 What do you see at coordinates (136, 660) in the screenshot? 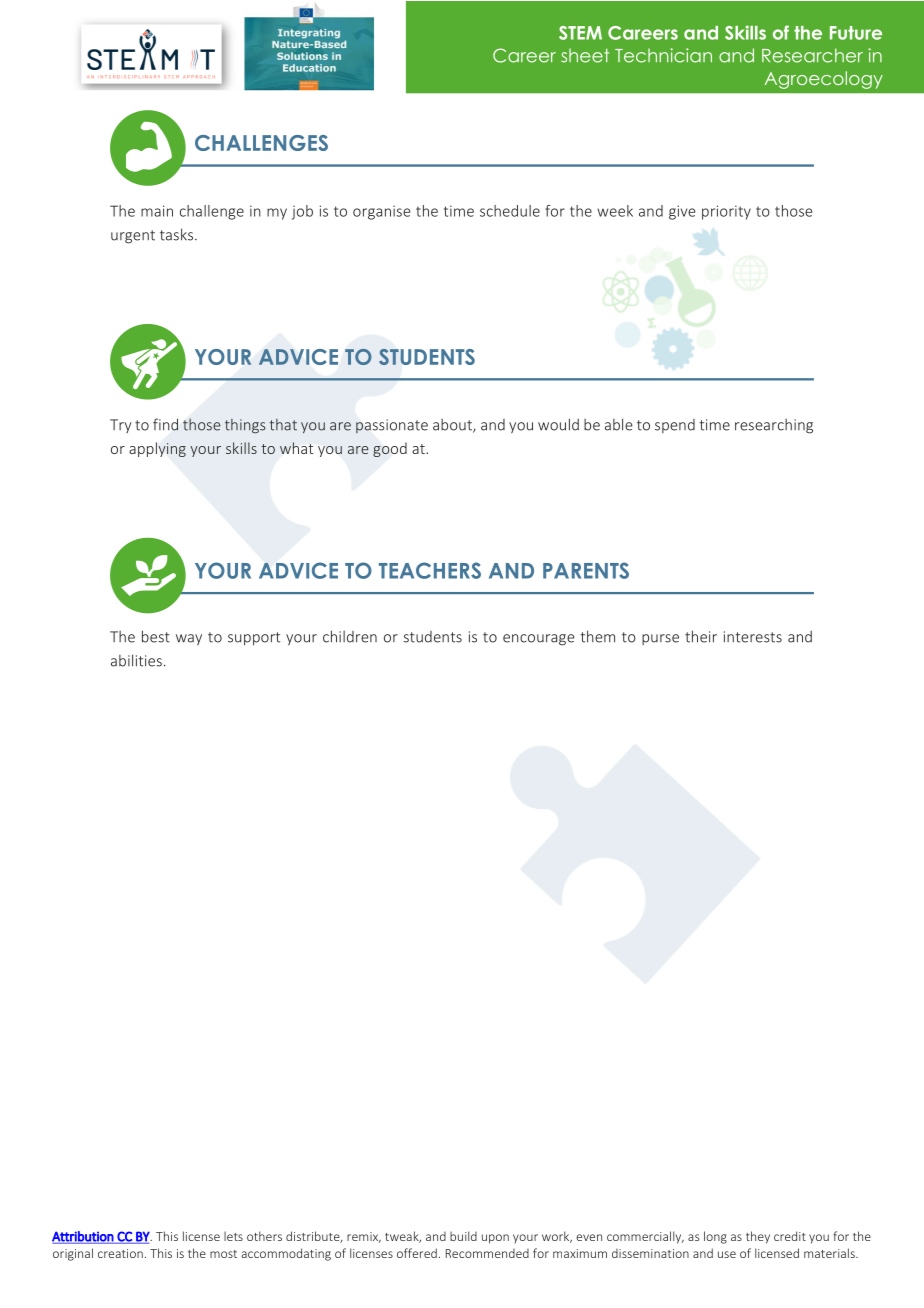
I see `abilities` at bounding box center [136, 660].
